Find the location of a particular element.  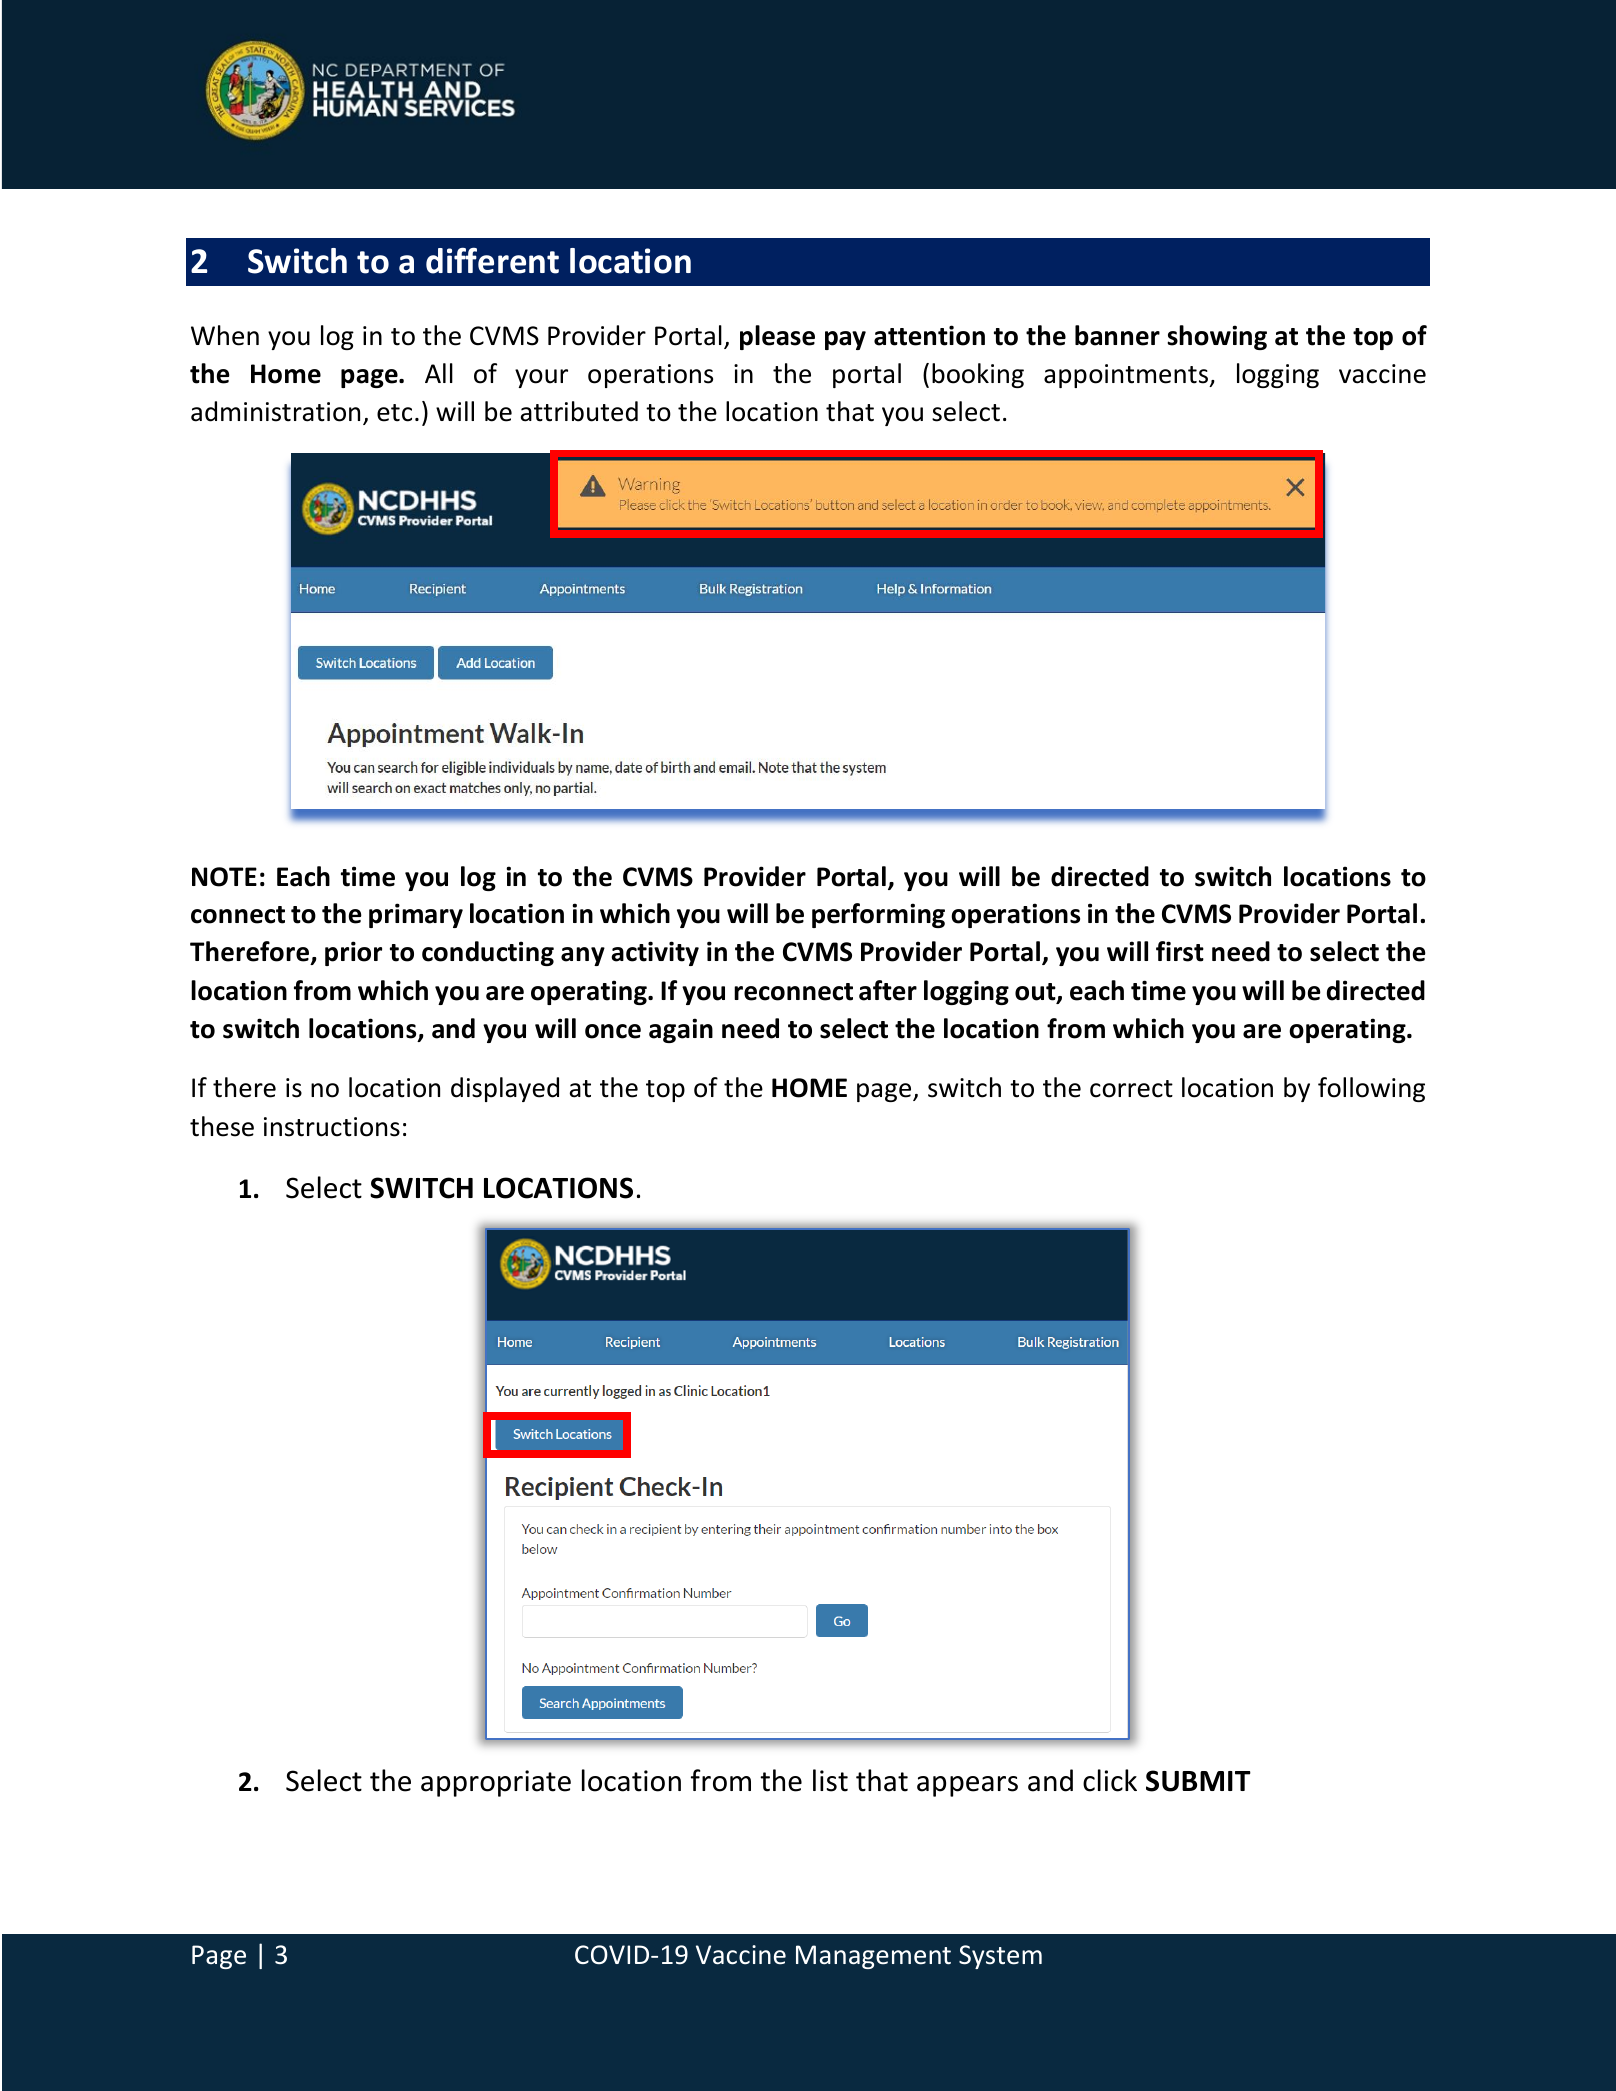

please is located at coordinates (777, 337).
